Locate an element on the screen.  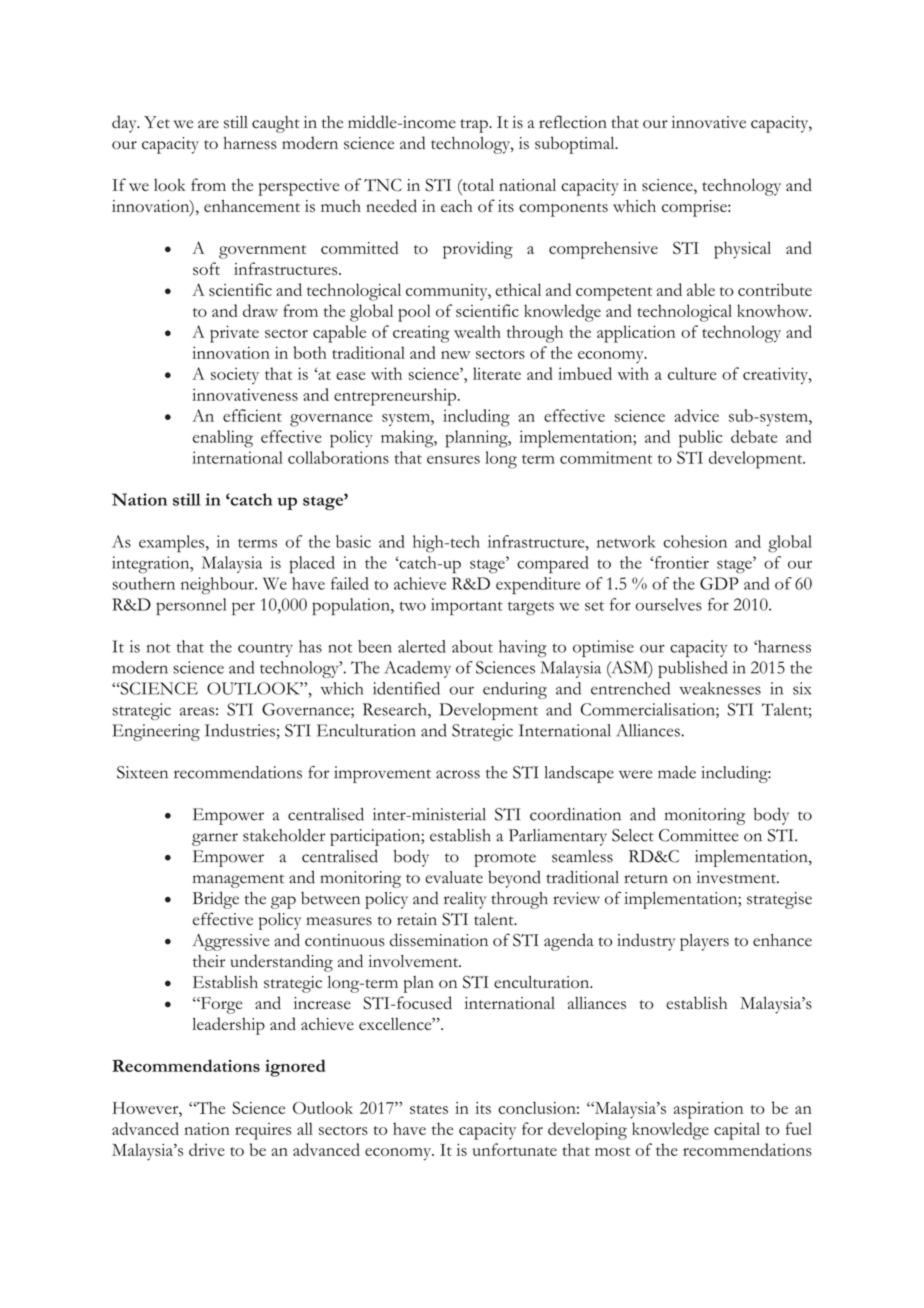
literate is located at coordinates (497, 373).
